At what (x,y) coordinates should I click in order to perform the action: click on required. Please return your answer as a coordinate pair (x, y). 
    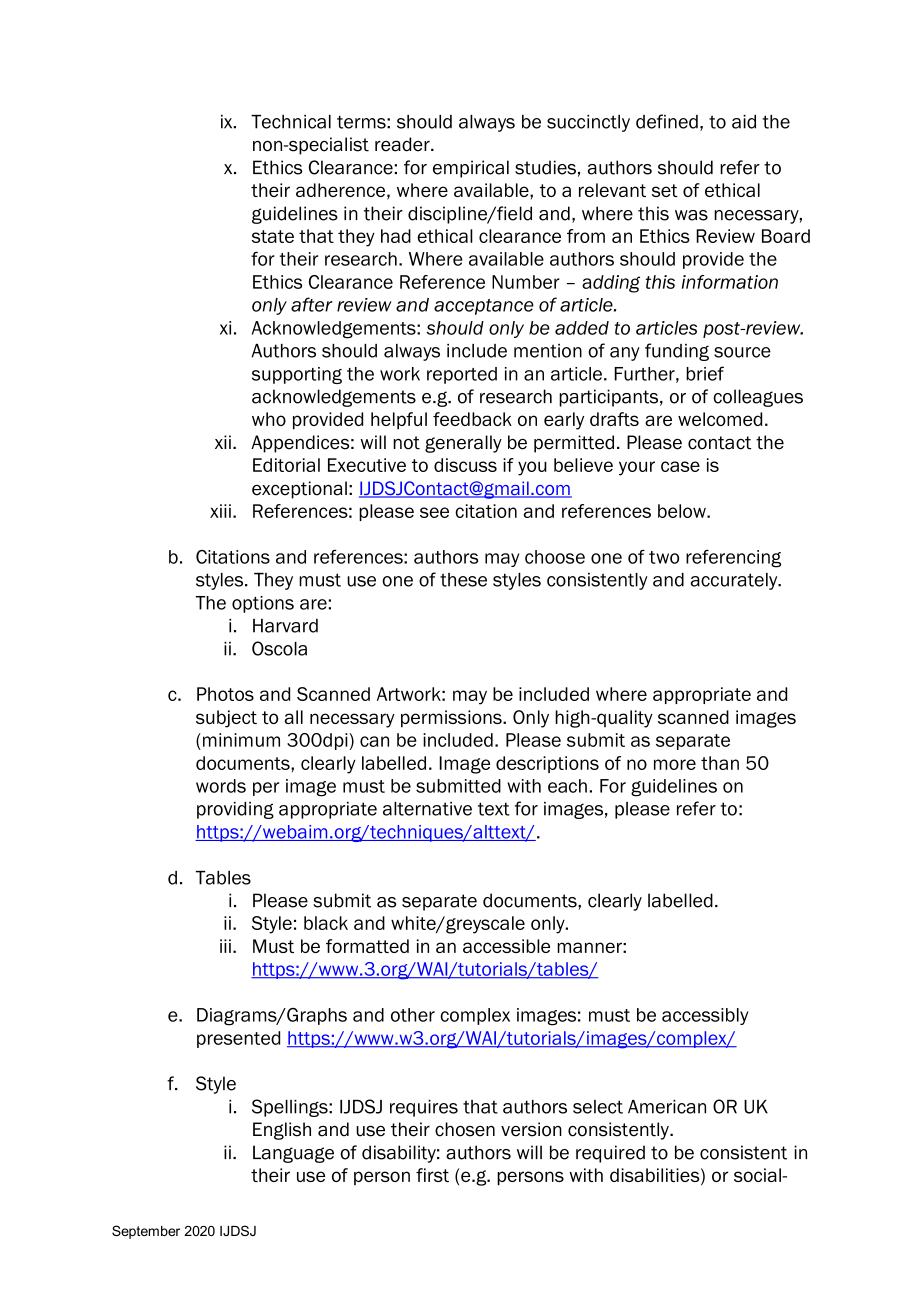
    Looking at the image, I should click on (610, 1154).
